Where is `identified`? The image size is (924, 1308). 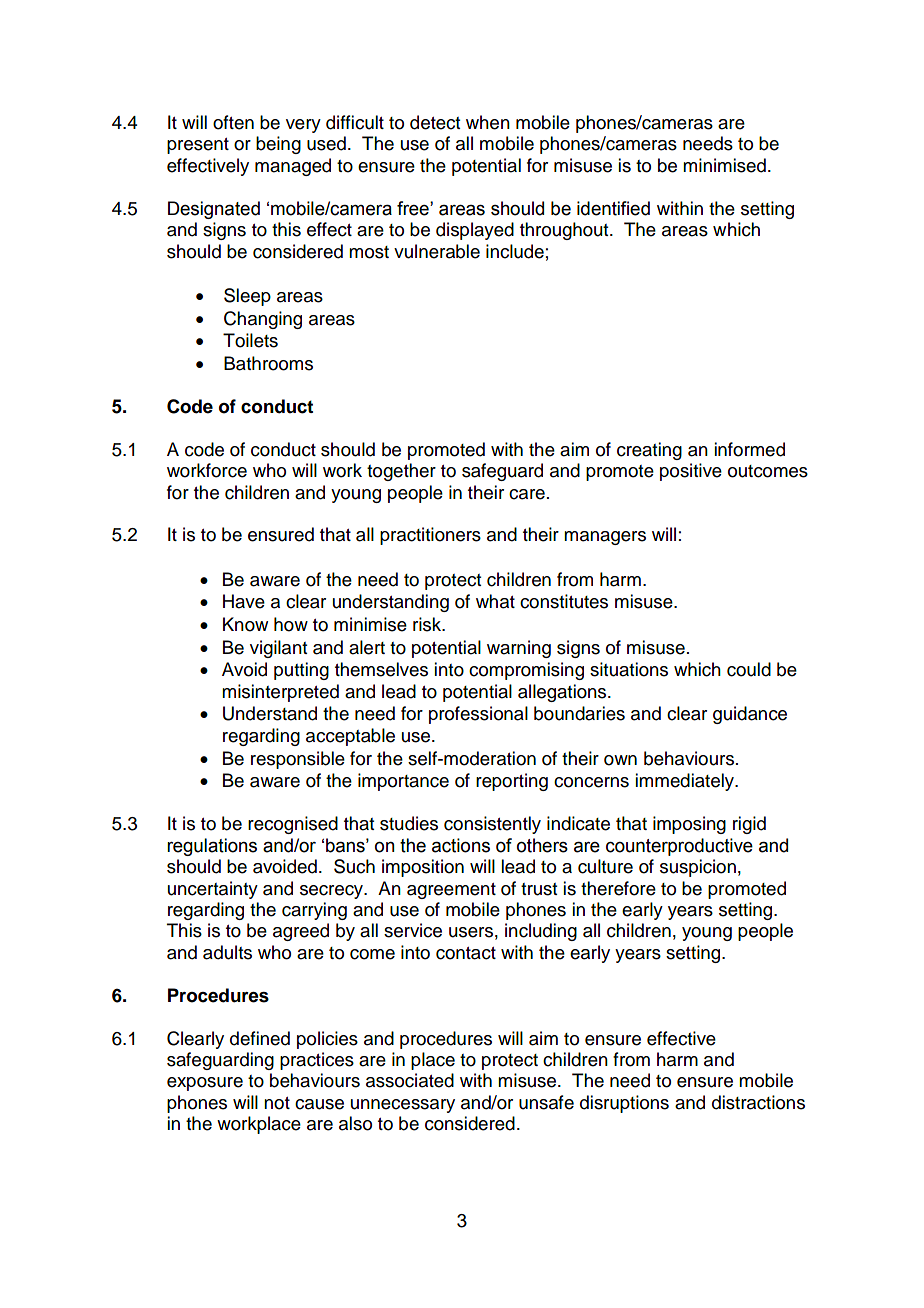
identified is located at coordinates (613, 208).
